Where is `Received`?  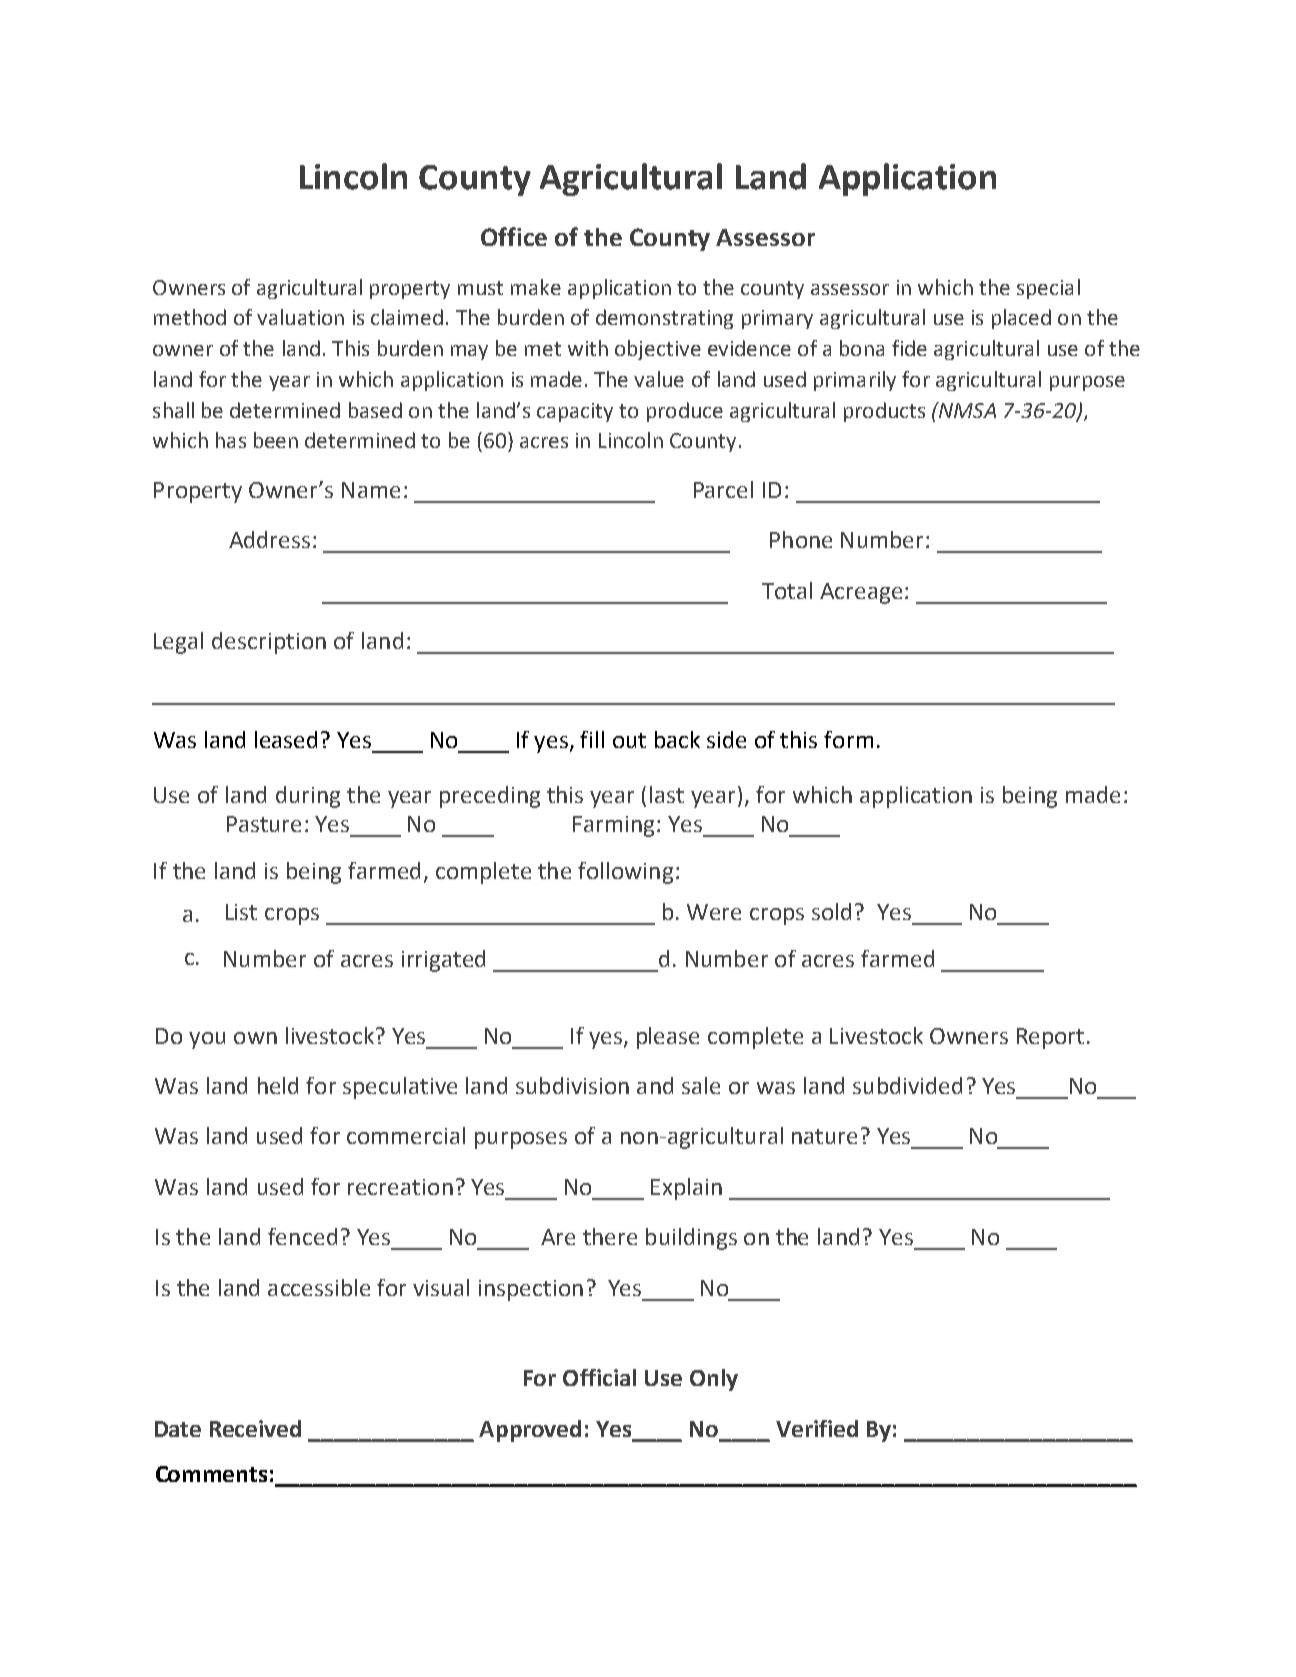
Received is located at coordinates (255, 1428).
